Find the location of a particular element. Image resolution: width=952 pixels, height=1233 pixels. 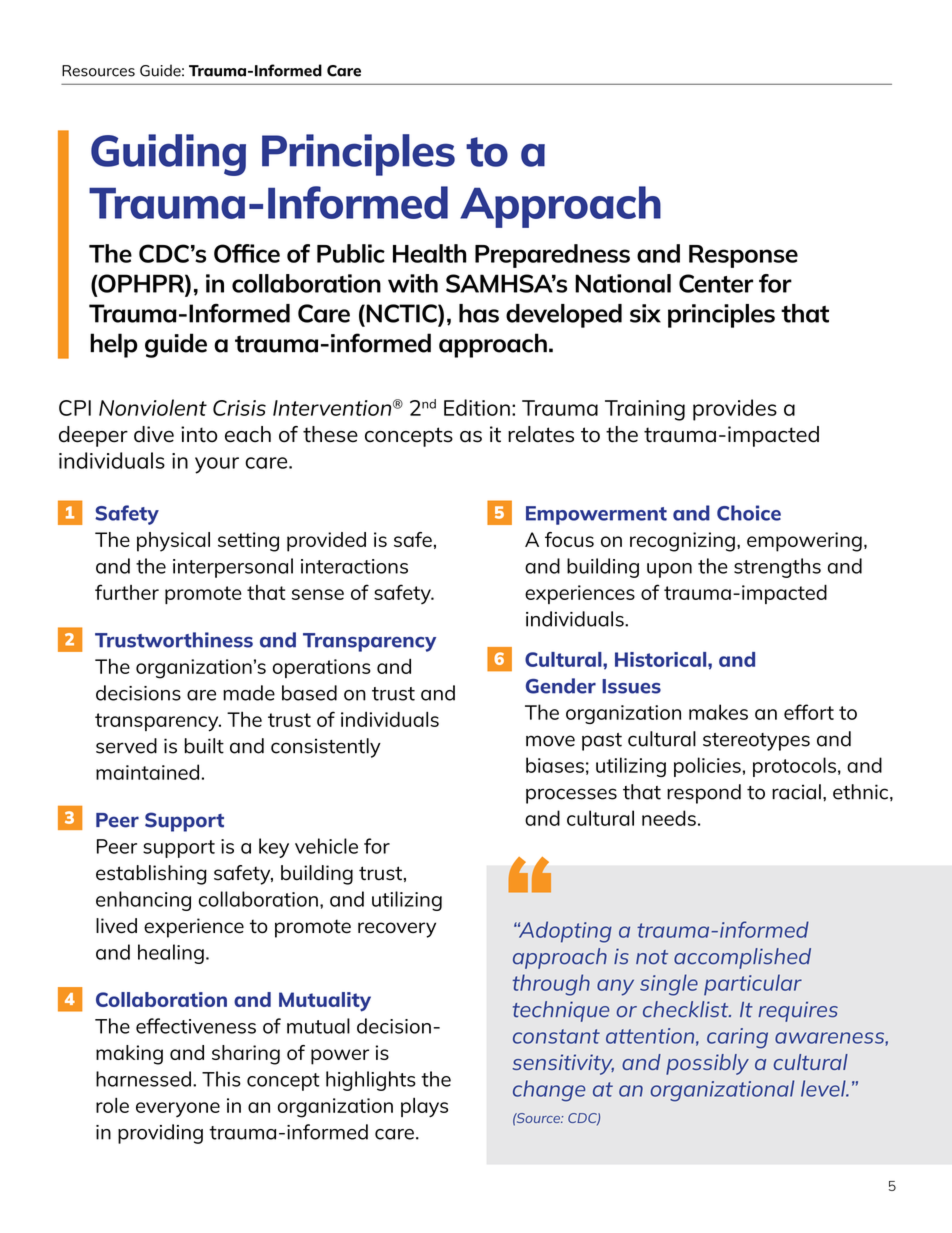

Gender is located at coordinates (561, 686).
